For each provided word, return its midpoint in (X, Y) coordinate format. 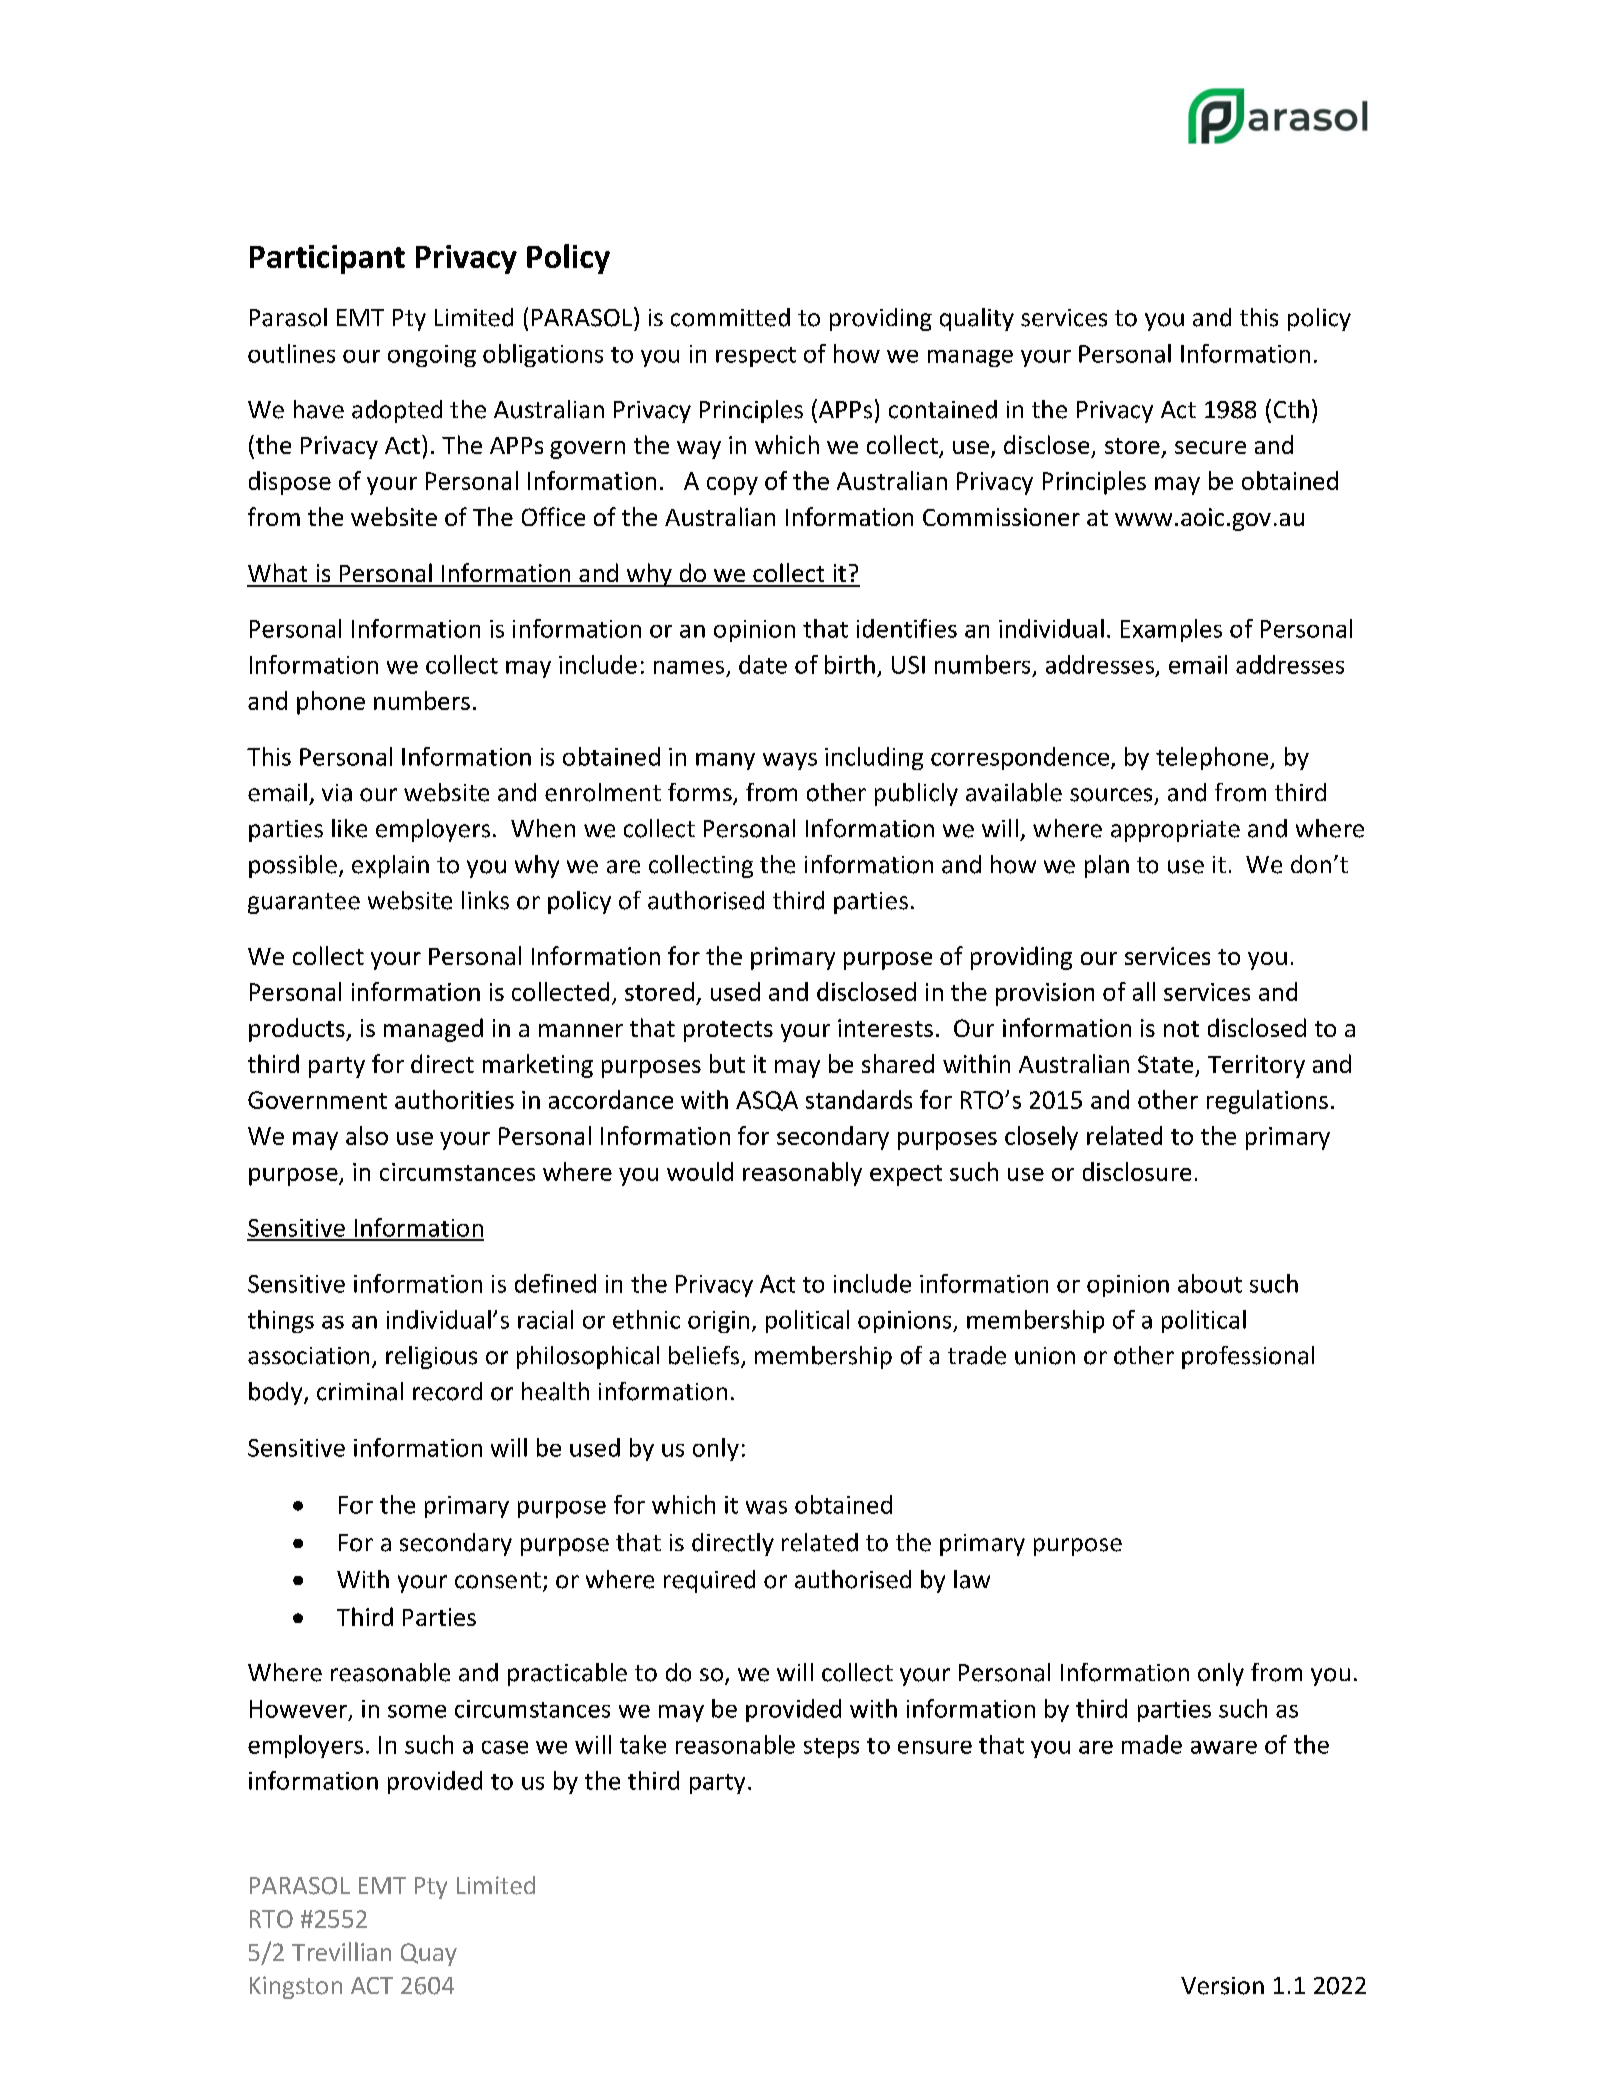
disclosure (1137, 1171)
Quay (429, 1954)
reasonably (802, 1174)
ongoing (432, 356)
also (367, 1135)
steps (831, 1748)
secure (1210, 447)
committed (730, 317)
